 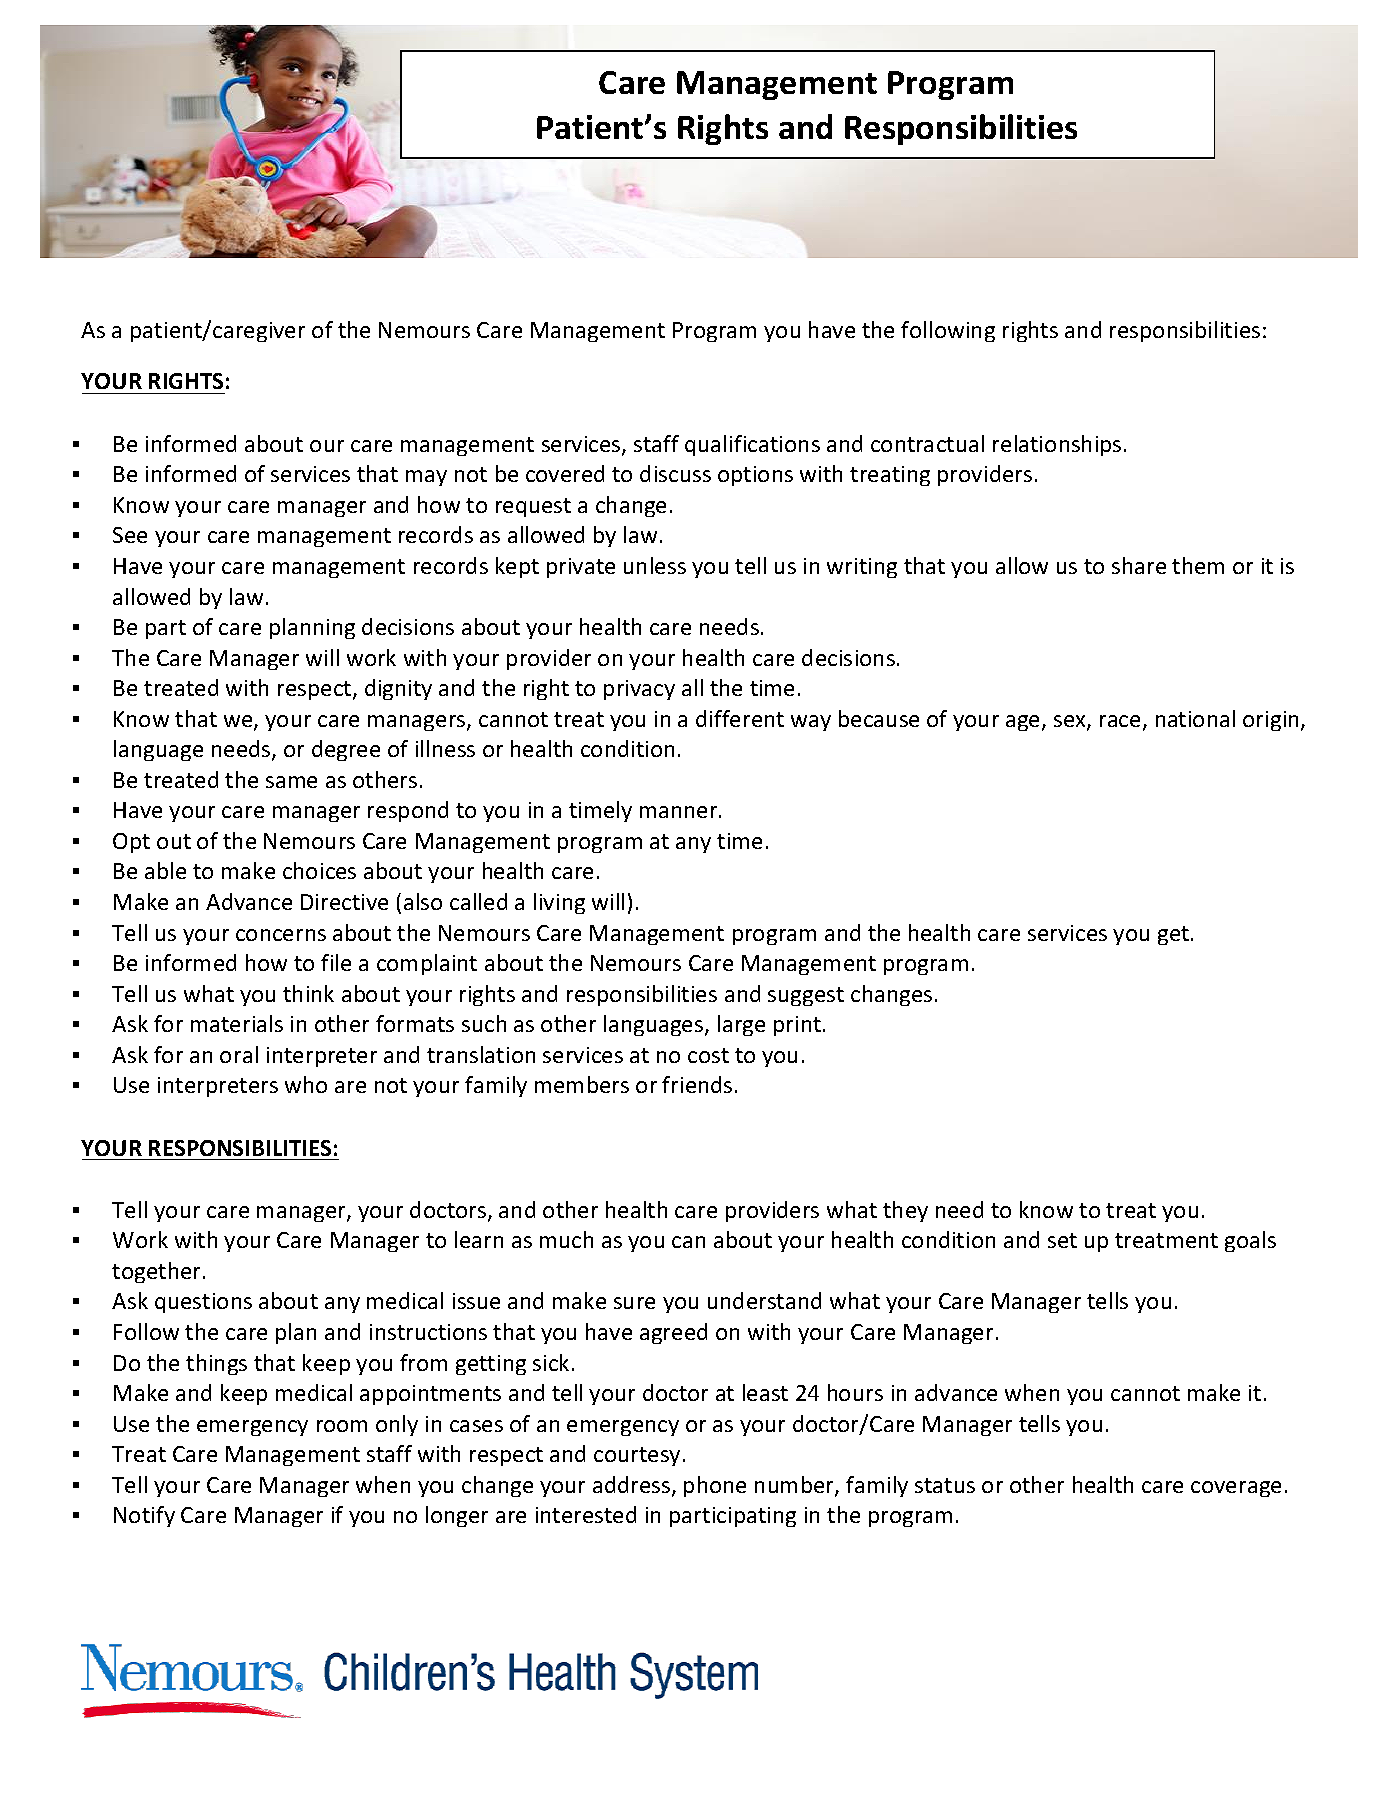 What do you see at coordinates (319, 870) in the screenshot?
I see `choices` at bounding box center [319, 870].
